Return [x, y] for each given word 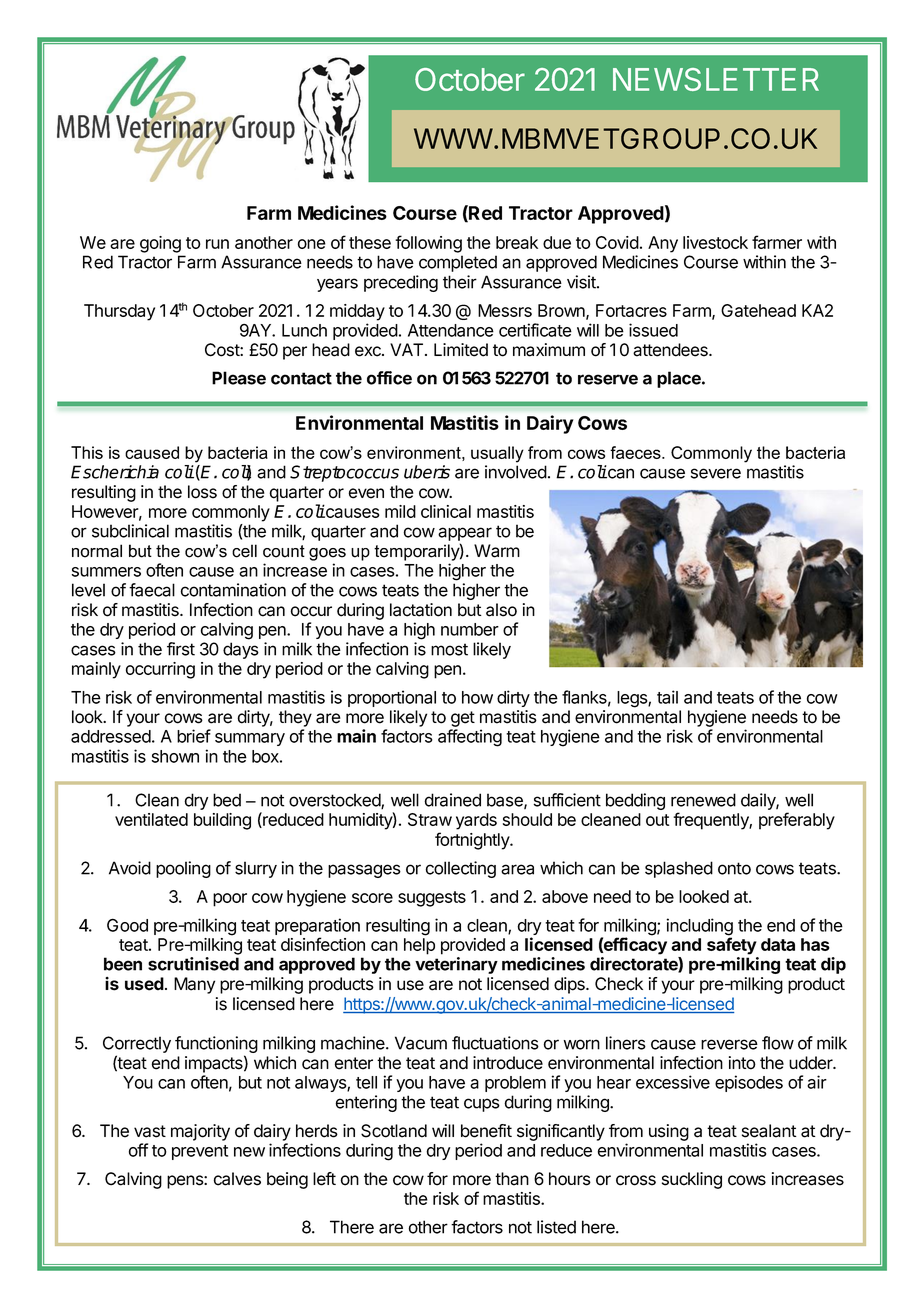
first [181, 649]
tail [667, 697]
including [700, 928]
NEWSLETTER [716, 79]
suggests [432, 899]
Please [239, 378]
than [512, 1179]
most [449, 649]
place [680, 379]
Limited [461, 350]
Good [127, 925]
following [428, 244]
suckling [692, 1180]
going [160, 244]
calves [237, 1179]
